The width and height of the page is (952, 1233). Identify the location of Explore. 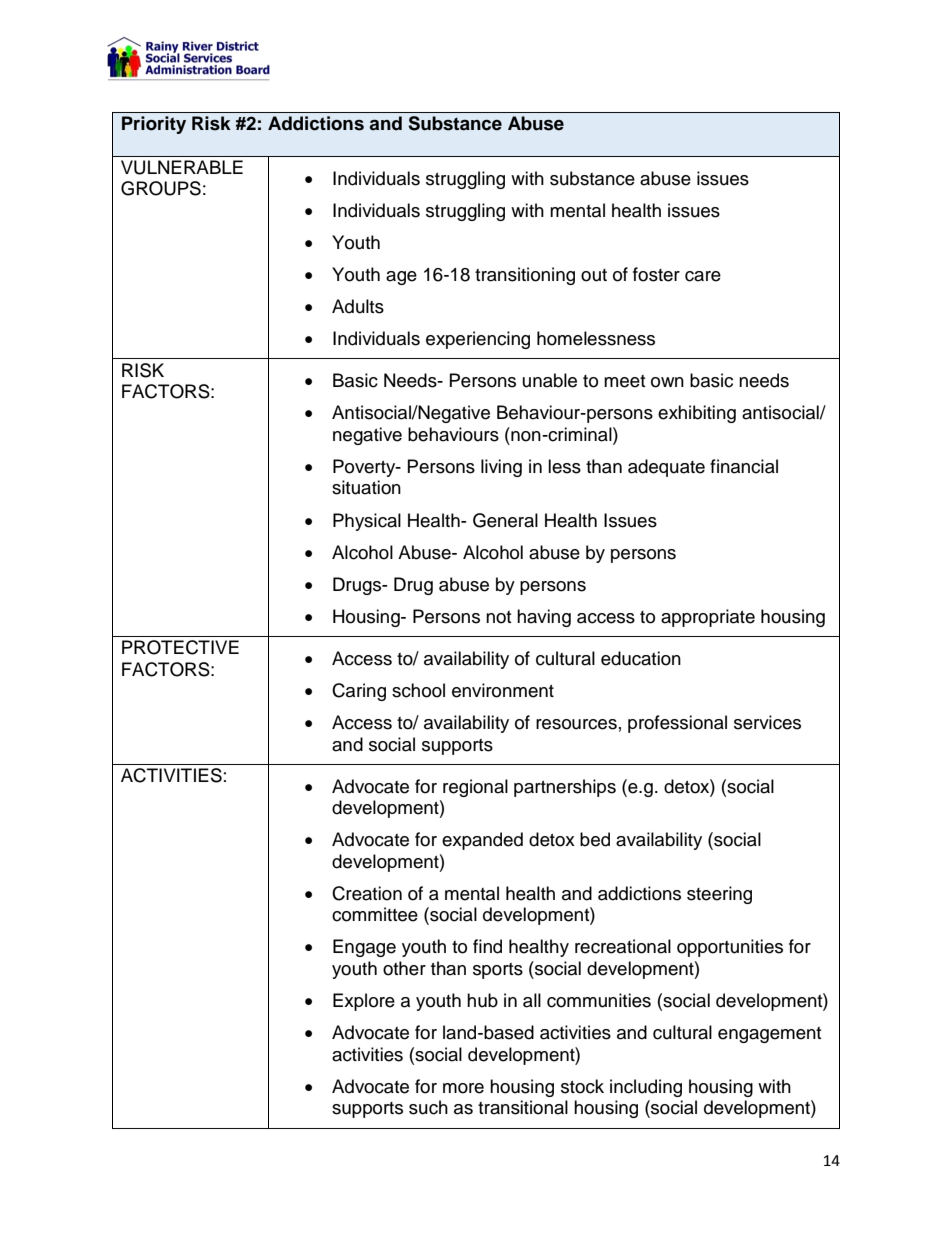
(364, 1002).
